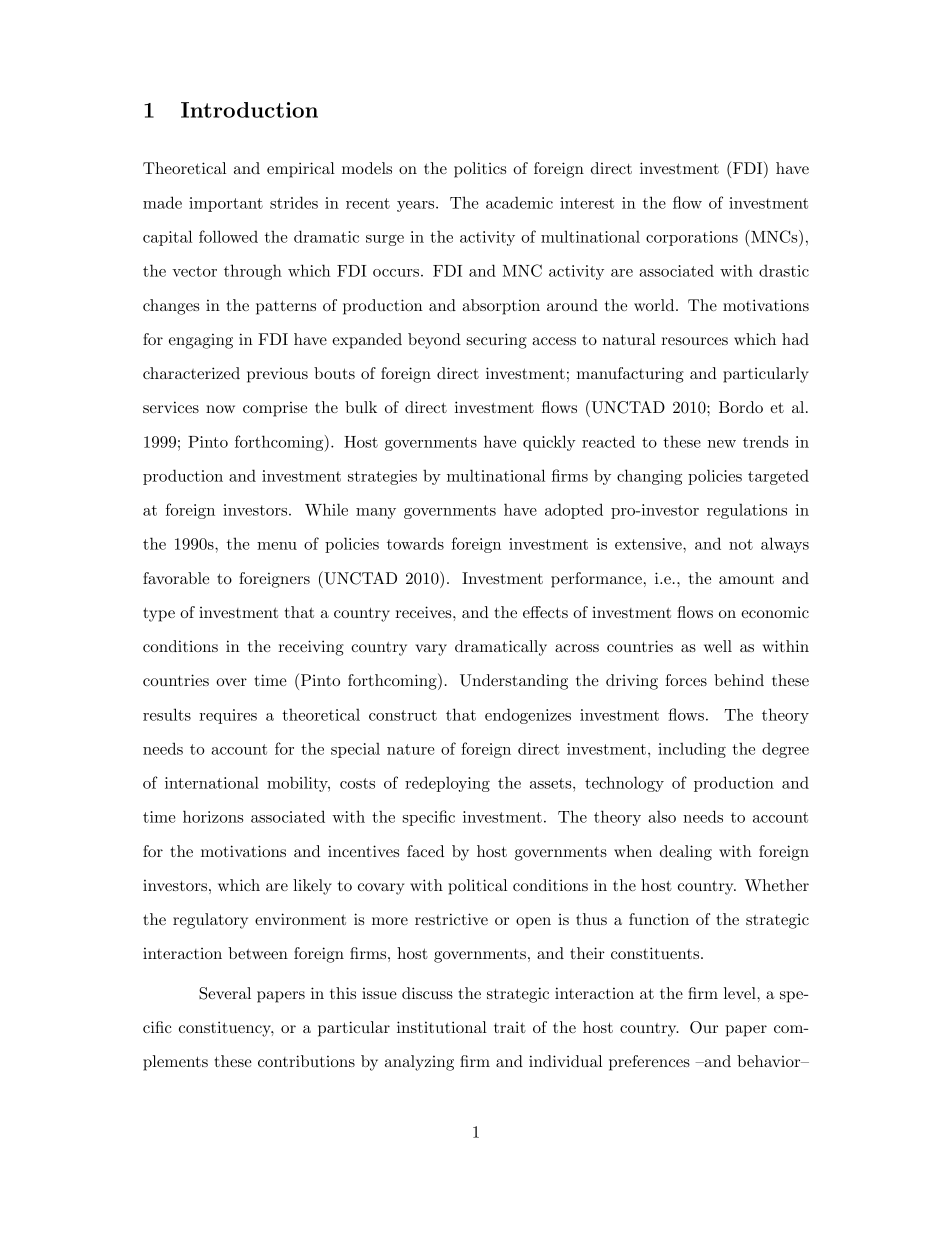  What do you see at coordinates (225, 993) in the document?
I see `Several` at bounding box center [225, 993].
